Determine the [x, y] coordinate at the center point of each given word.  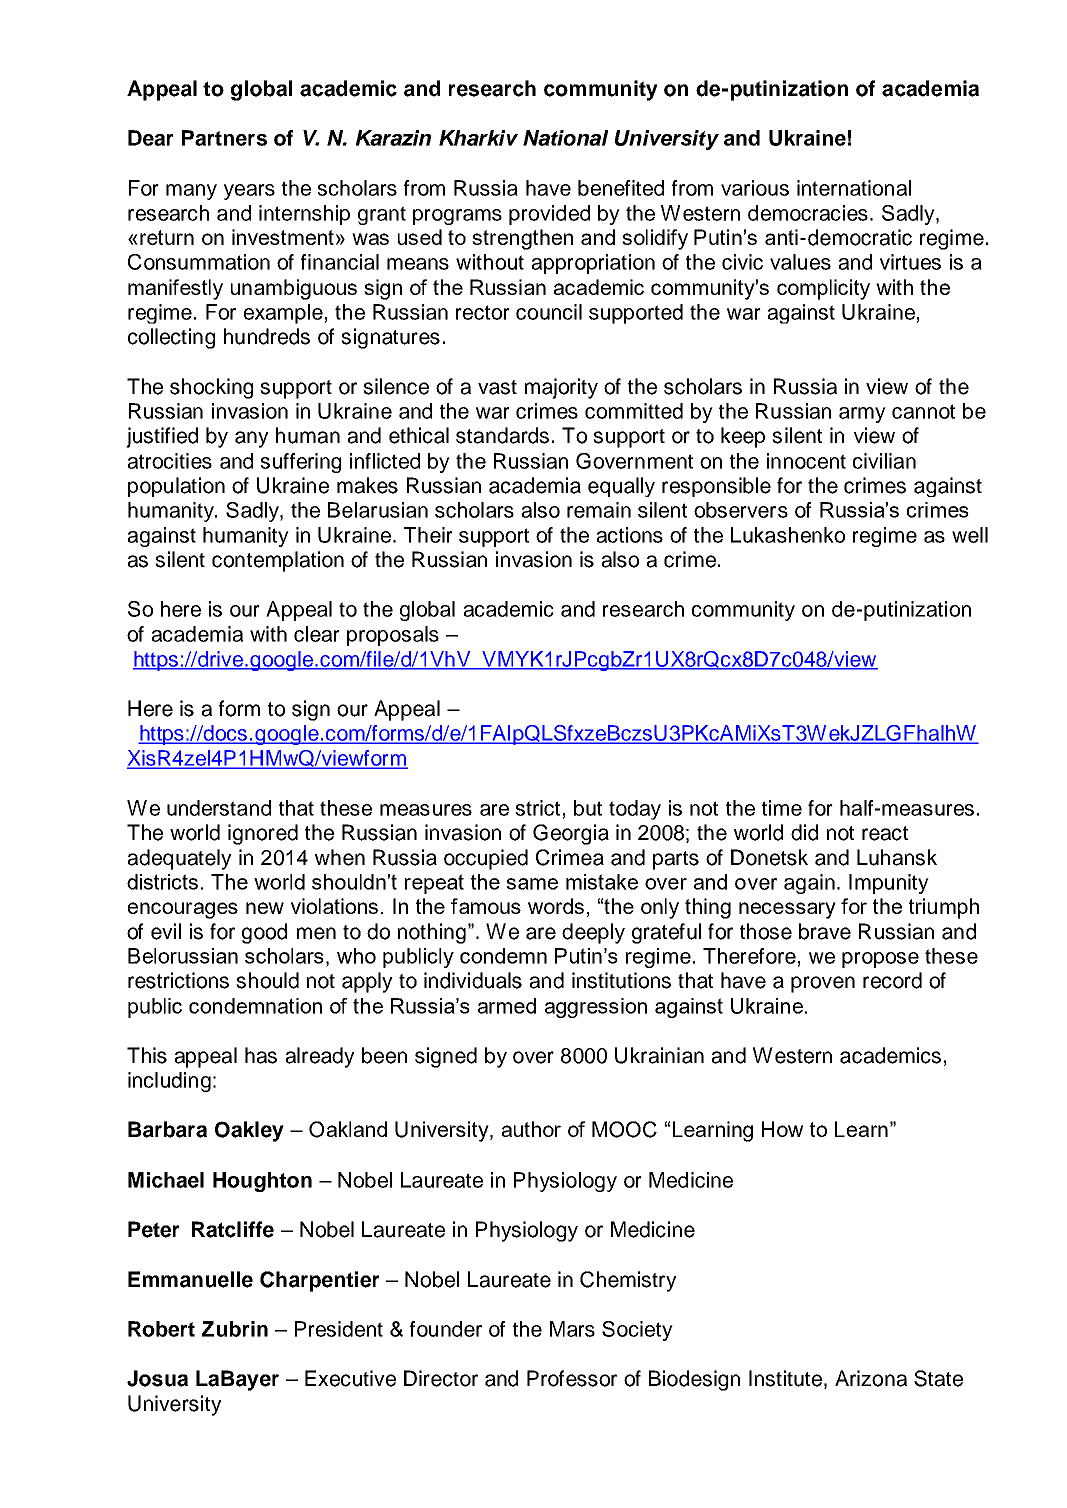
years [249, 192]
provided [549, 215]
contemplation [278, 561]
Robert [161, 1329]
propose [880, 960]
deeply [593, 933]
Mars [572, 1329]
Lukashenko [788, 535]
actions [630, 535]
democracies [808, 213]
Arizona [871, 1378]
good [264, 933]
